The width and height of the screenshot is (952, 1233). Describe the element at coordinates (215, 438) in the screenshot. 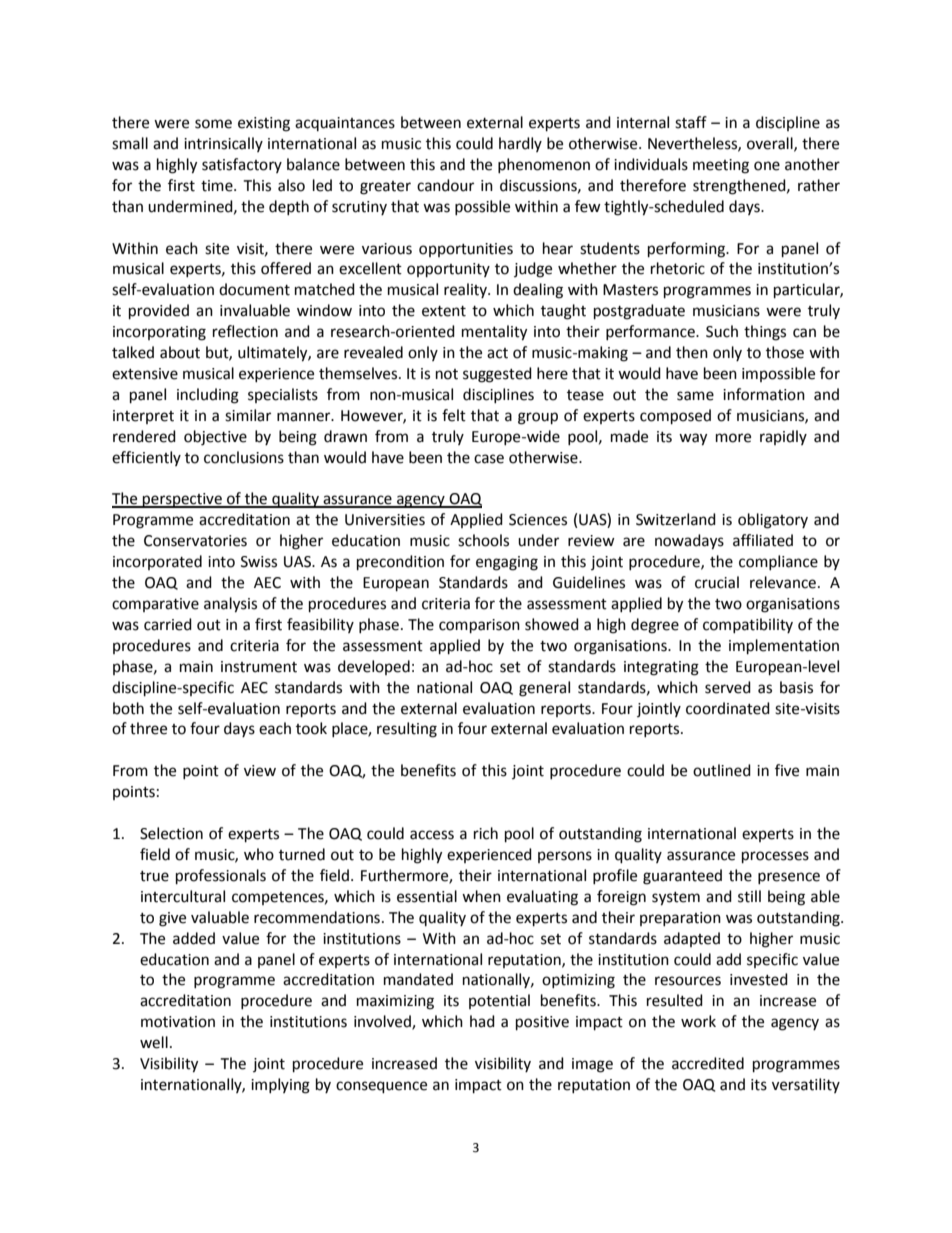

I see `objective` at that location.
